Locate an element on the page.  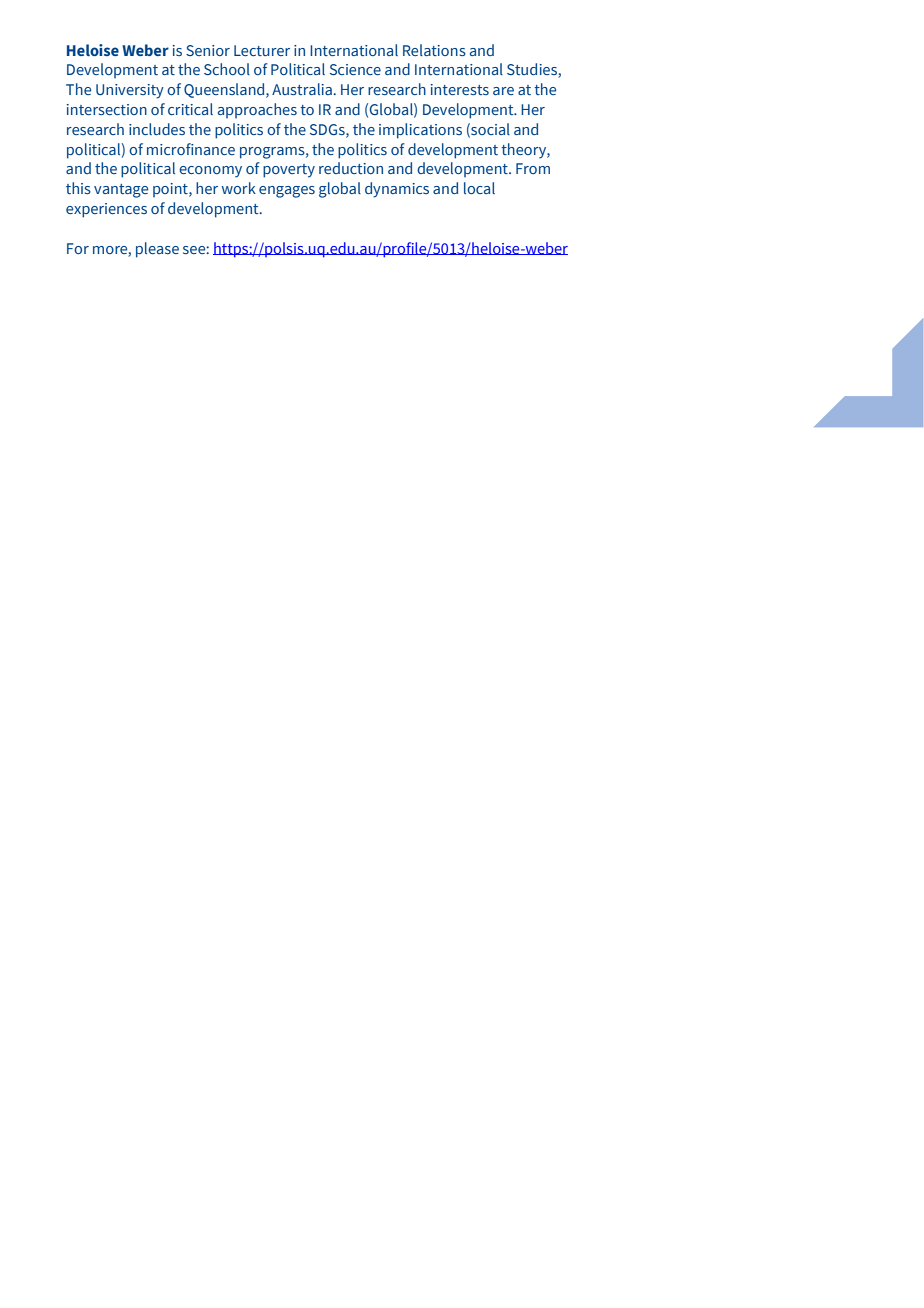
please is located at coordinates (157, 250).
